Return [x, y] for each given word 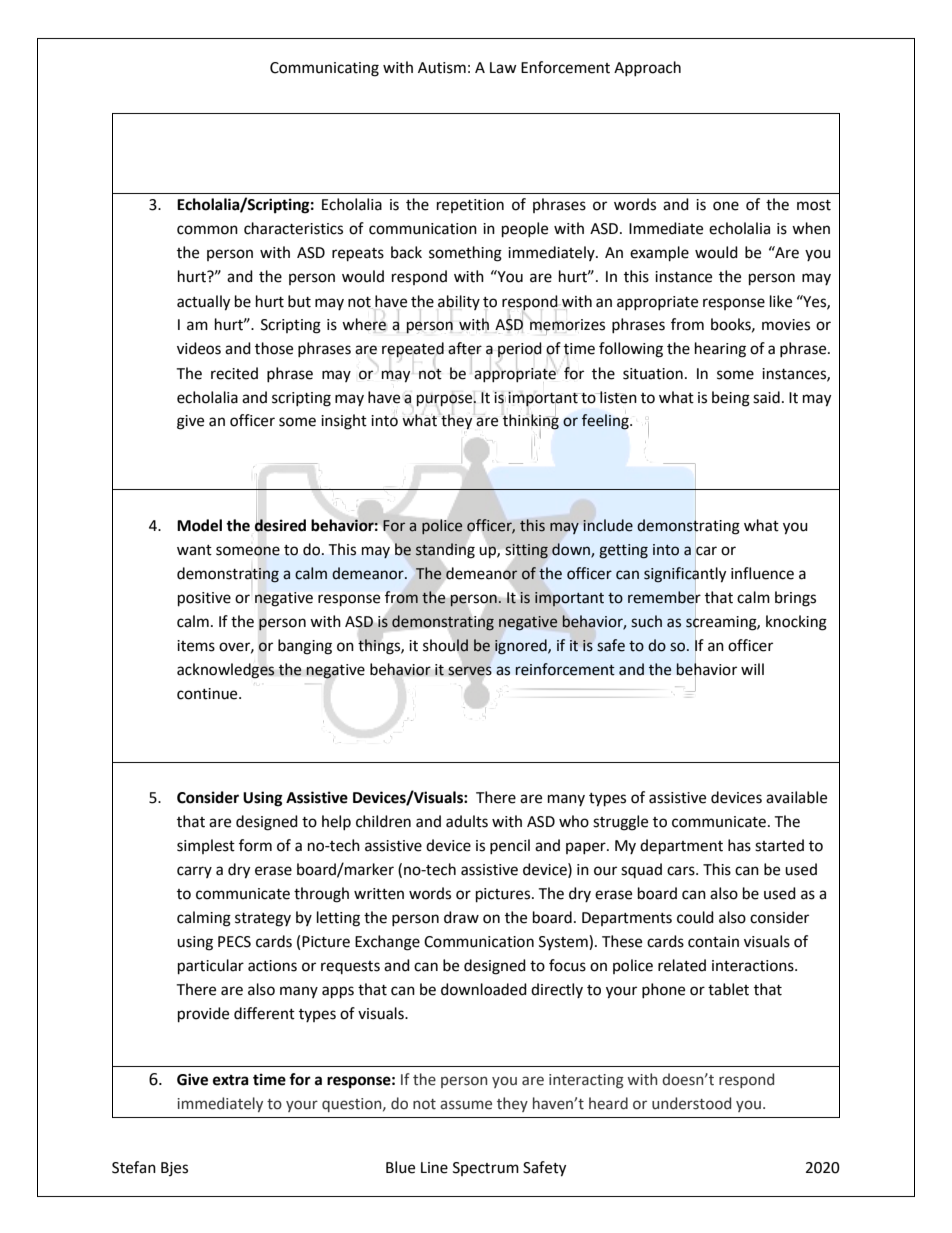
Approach [647, 68]
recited [234, 373]
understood [691, 1103]
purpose [446, 400]
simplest [206, 846]
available [796, 797]
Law [503, 68]
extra [231, 1080]
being [731, 399]
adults [467, 821]
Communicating [324, 69]
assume [466, 1105]
